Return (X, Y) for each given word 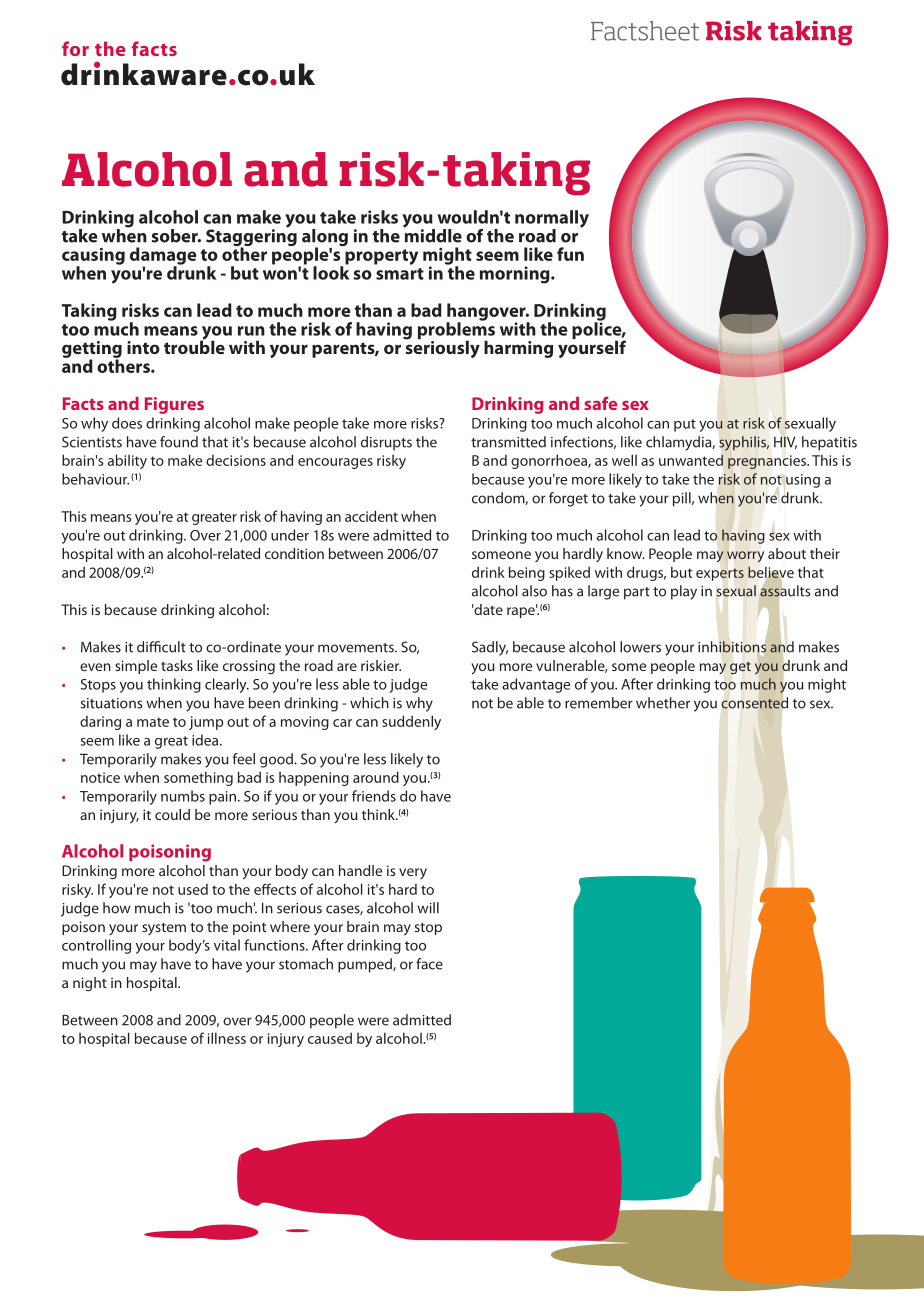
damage (163, 257)
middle (432, 234)
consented (754, 703)
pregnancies (768, 462)
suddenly (411, 722)
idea (206, 740)
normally (552, 220)
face (429, 964)
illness (227, 1038)
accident (371, 516)
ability (127, 461)
